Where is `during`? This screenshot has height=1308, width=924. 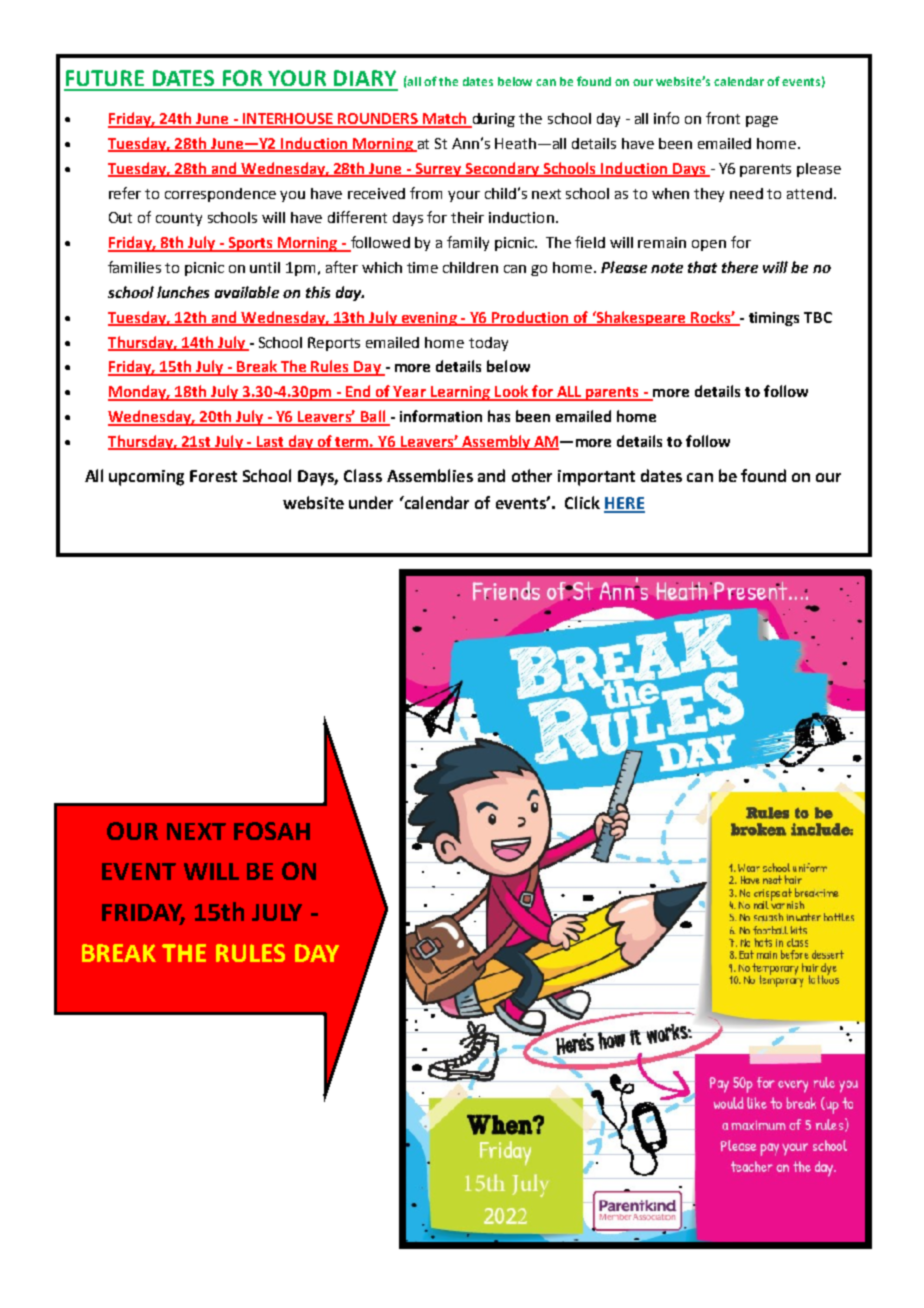 during is located at coordinates (492, 120).
